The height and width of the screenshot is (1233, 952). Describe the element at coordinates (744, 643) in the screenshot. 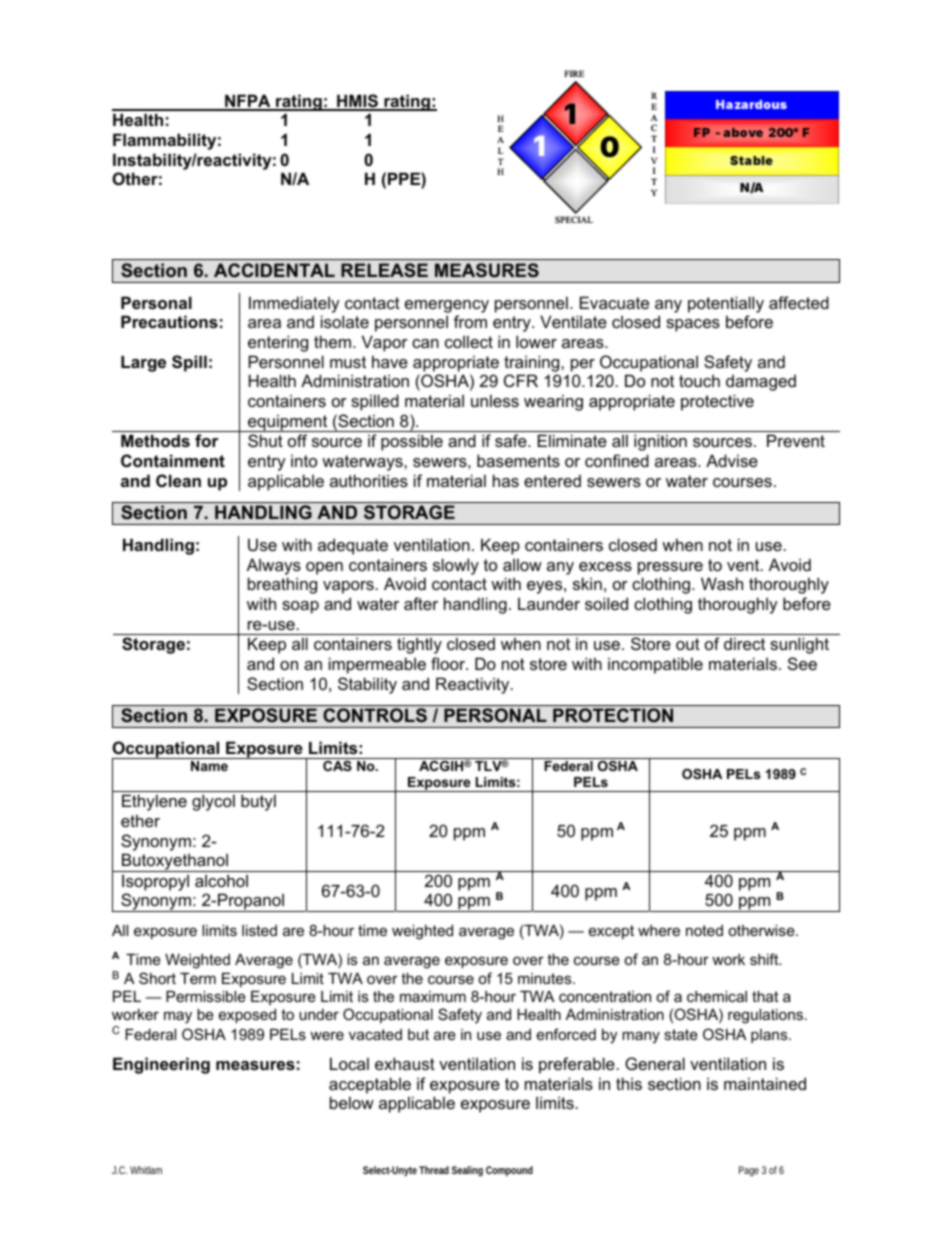

I see `direct` at that location.
